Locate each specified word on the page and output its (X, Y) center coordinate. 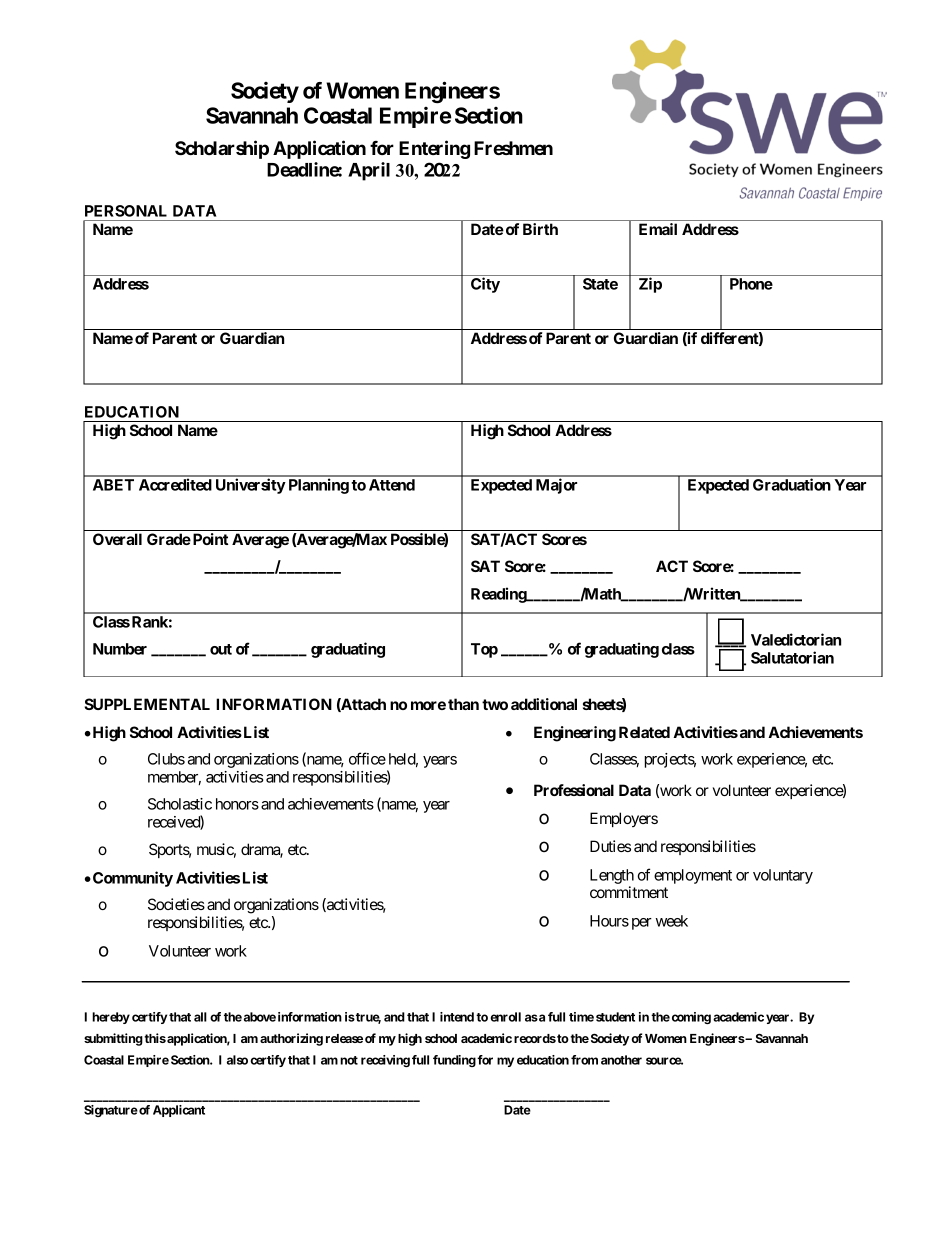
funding (454, 1061)
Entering (434, 149)
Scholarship (222, 149)
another (621, 1060)
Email (658, 229)
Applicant (179, 1111)
